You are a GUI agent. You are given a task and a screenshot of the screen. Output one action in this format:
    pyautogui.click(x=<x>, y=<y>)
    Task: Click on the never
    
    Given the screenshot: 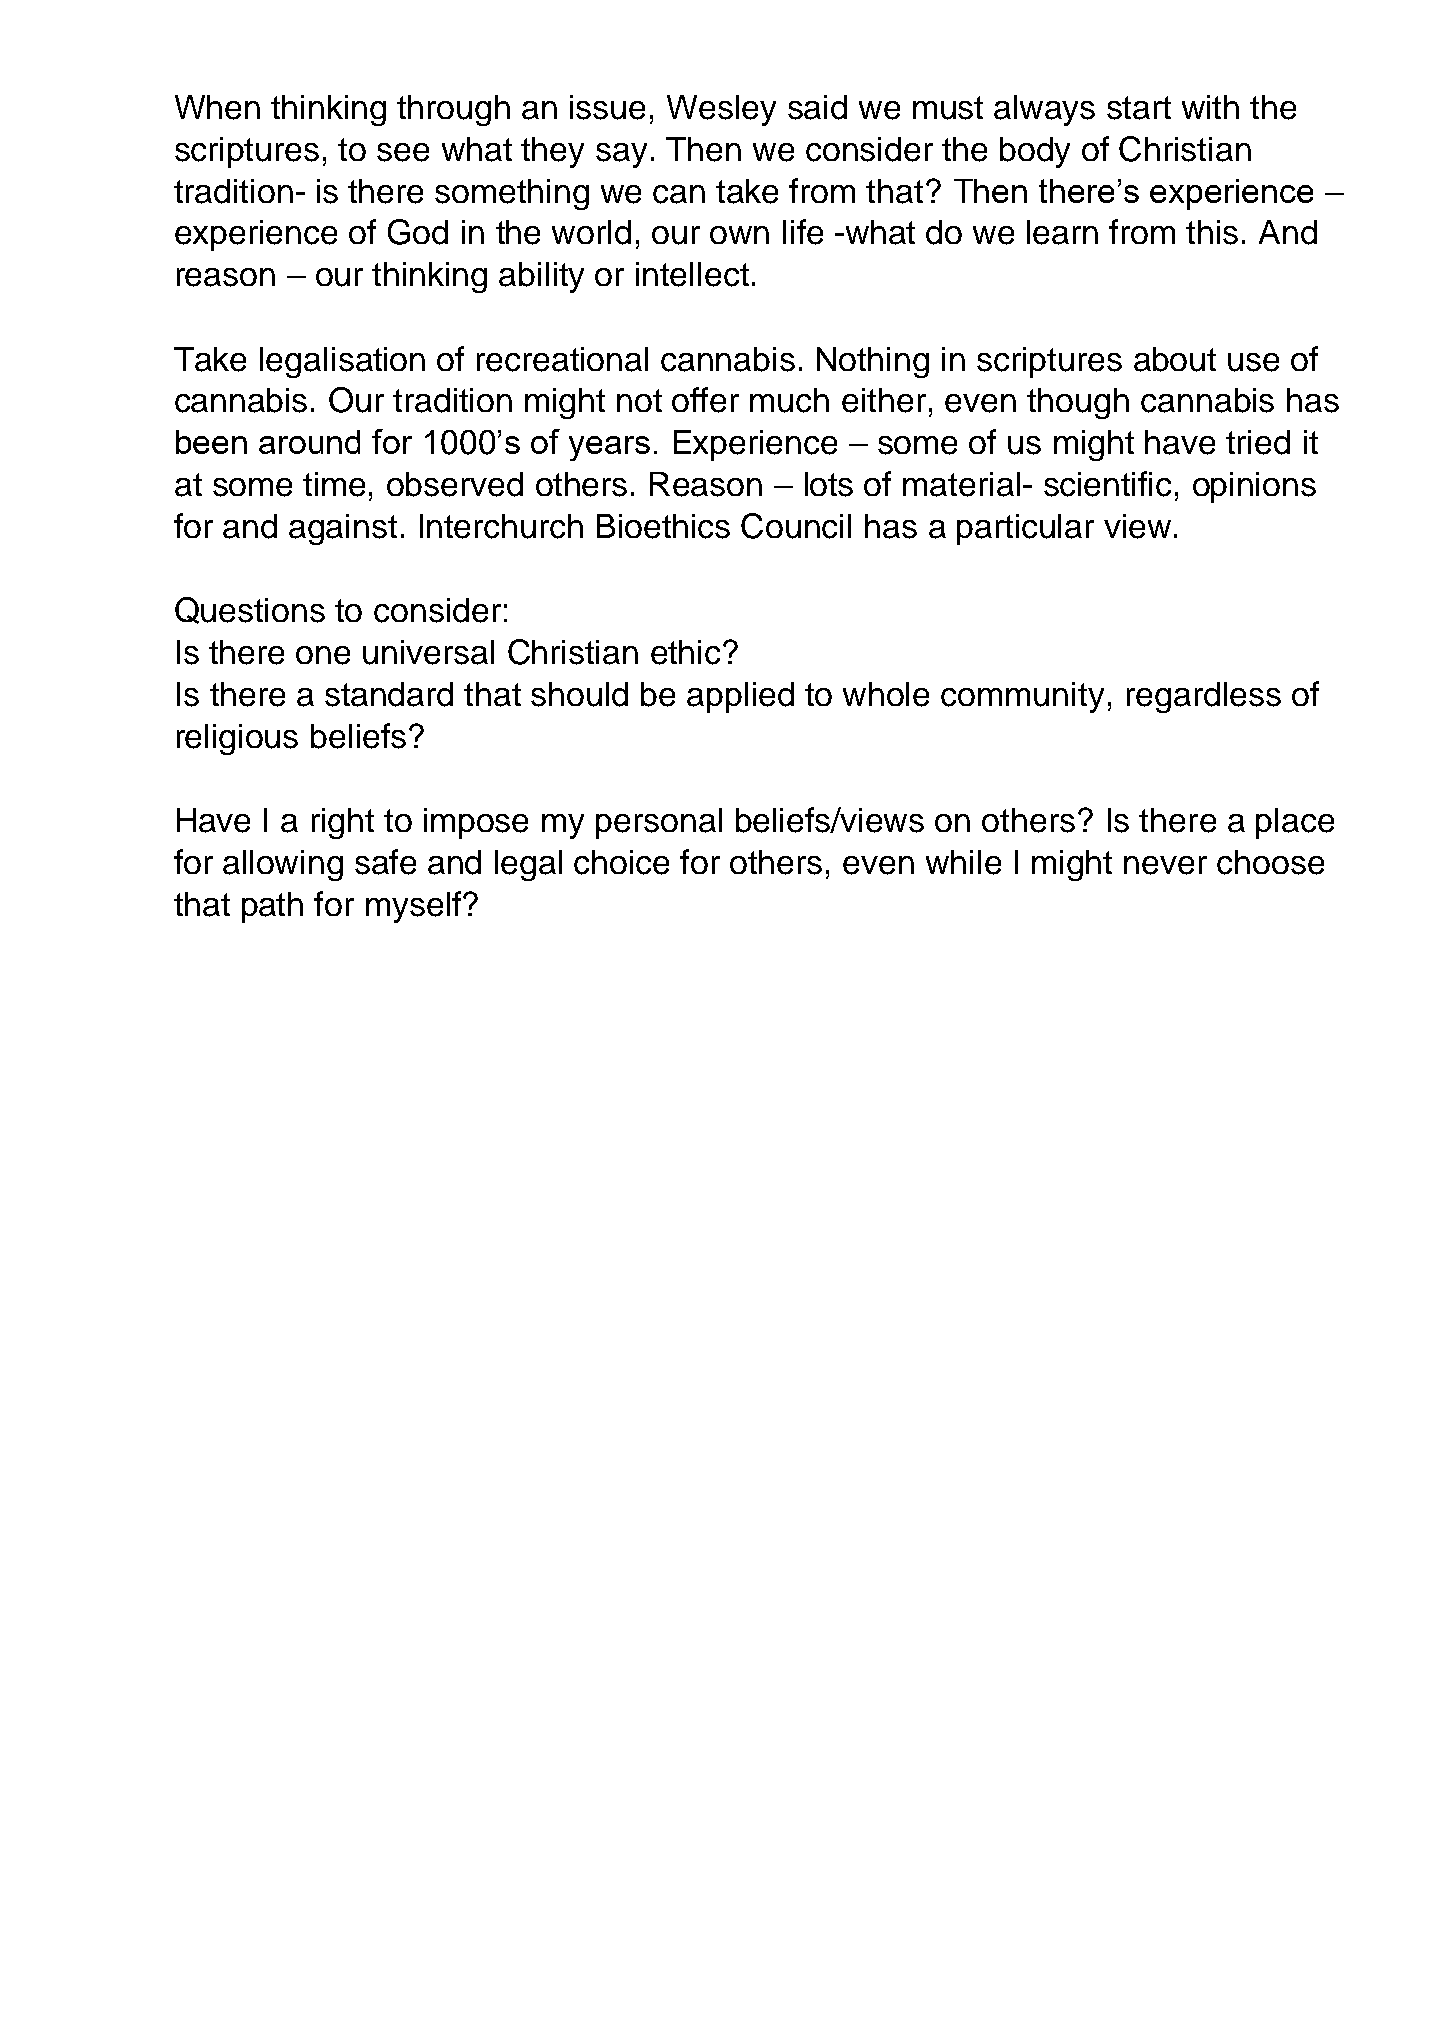 What is the action you would take?
    pyautogui.click(x=1165, y=865)
